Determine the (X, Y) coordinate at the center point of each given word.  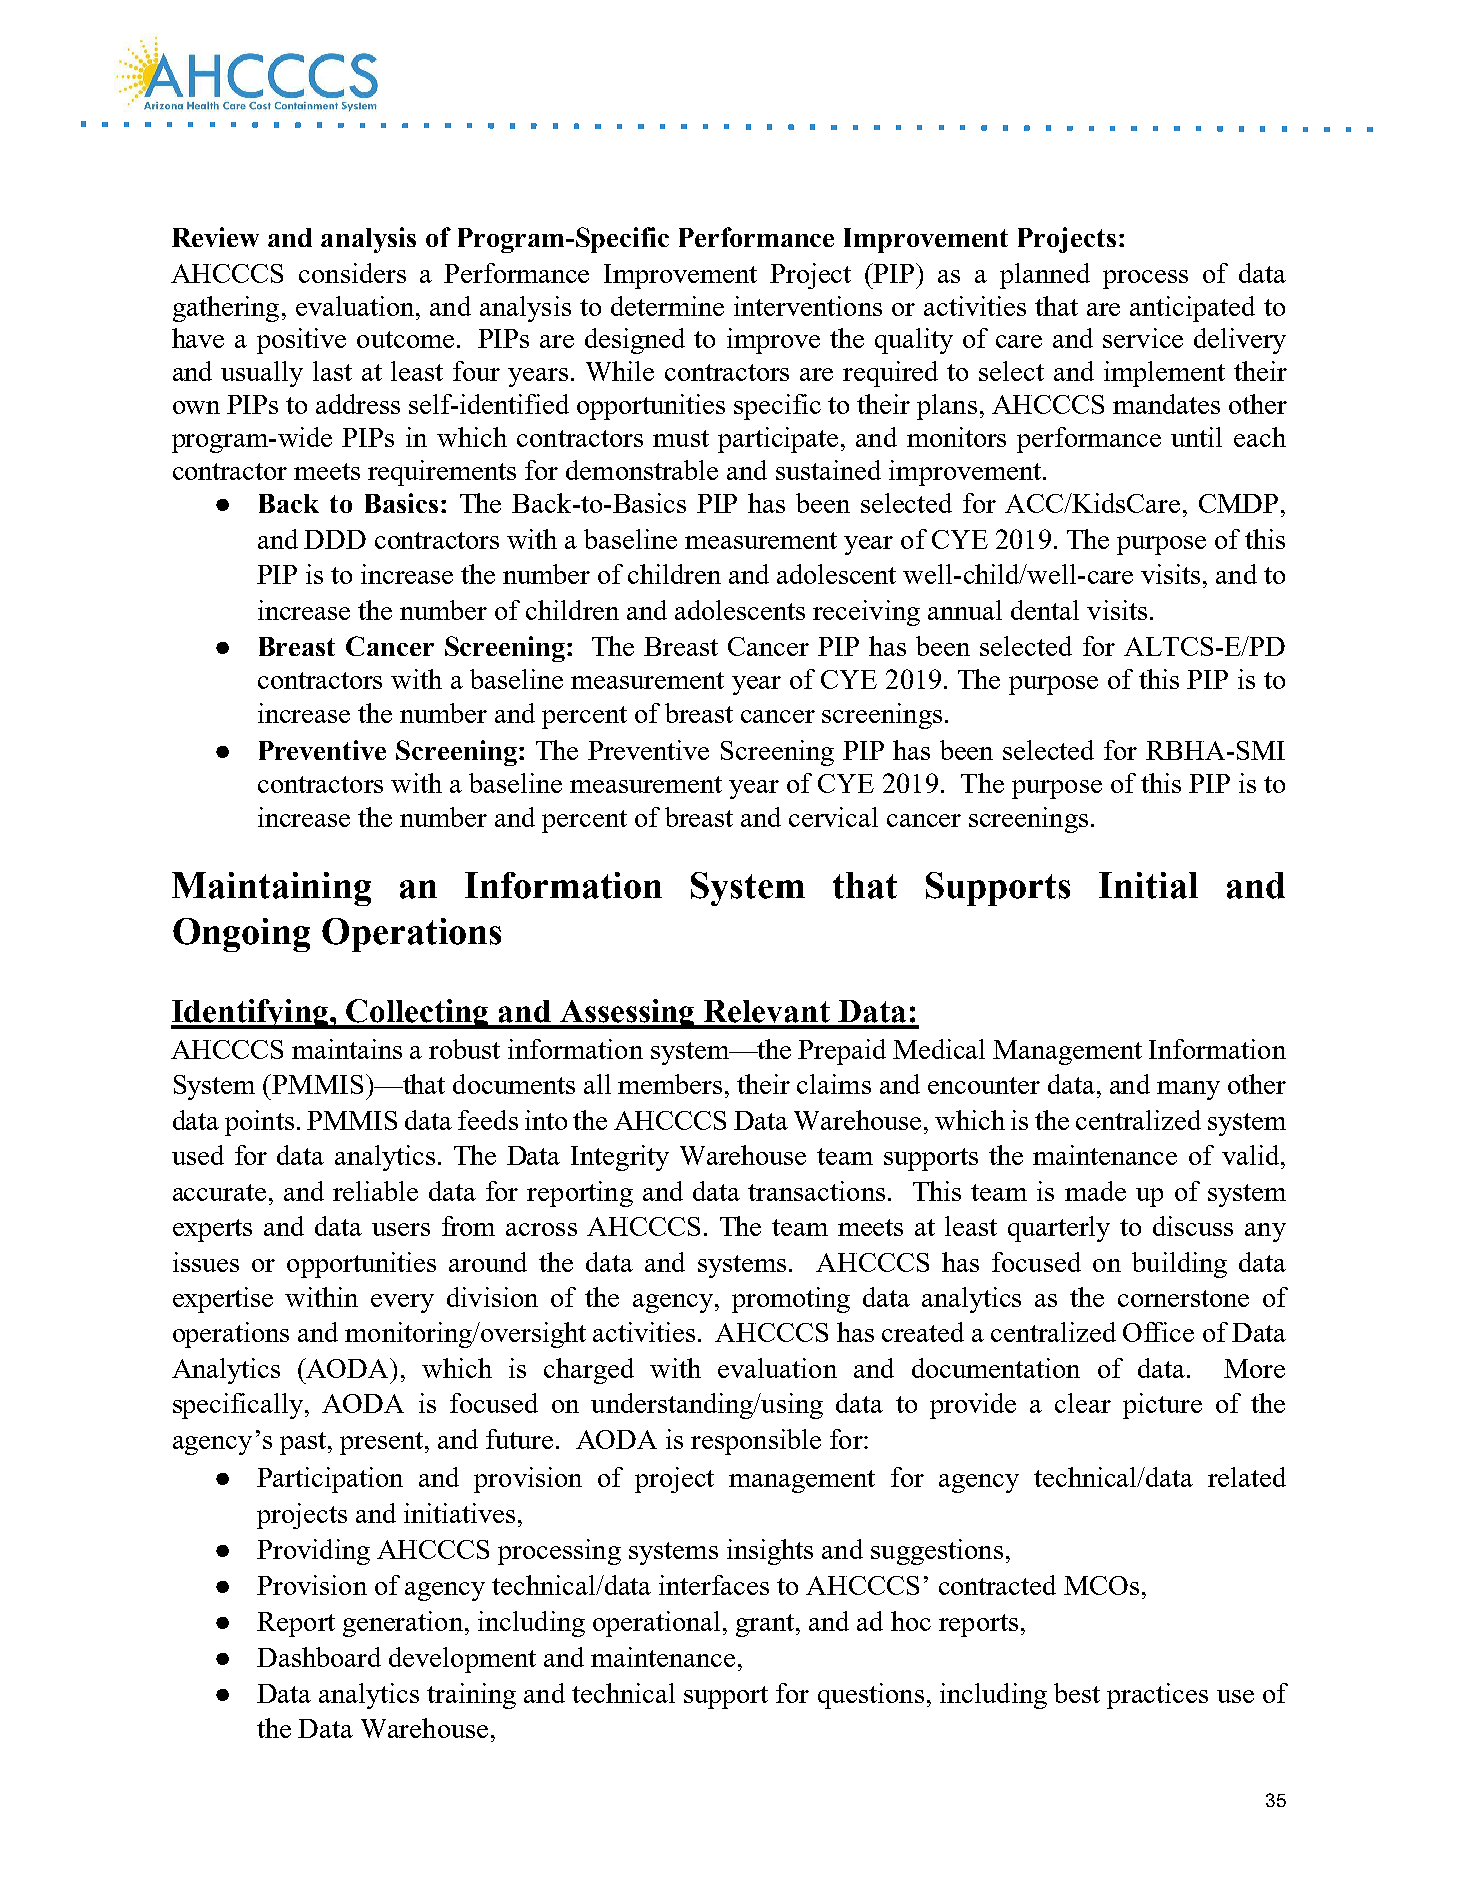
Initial (1148, 885)
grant (765, 1625)
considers (352, 273)
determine (667, 306)
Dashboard (319, 1657)
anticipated (1192, 309)
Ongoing (241, 935)
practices (1157, 1696)
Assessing (628, 1014)
